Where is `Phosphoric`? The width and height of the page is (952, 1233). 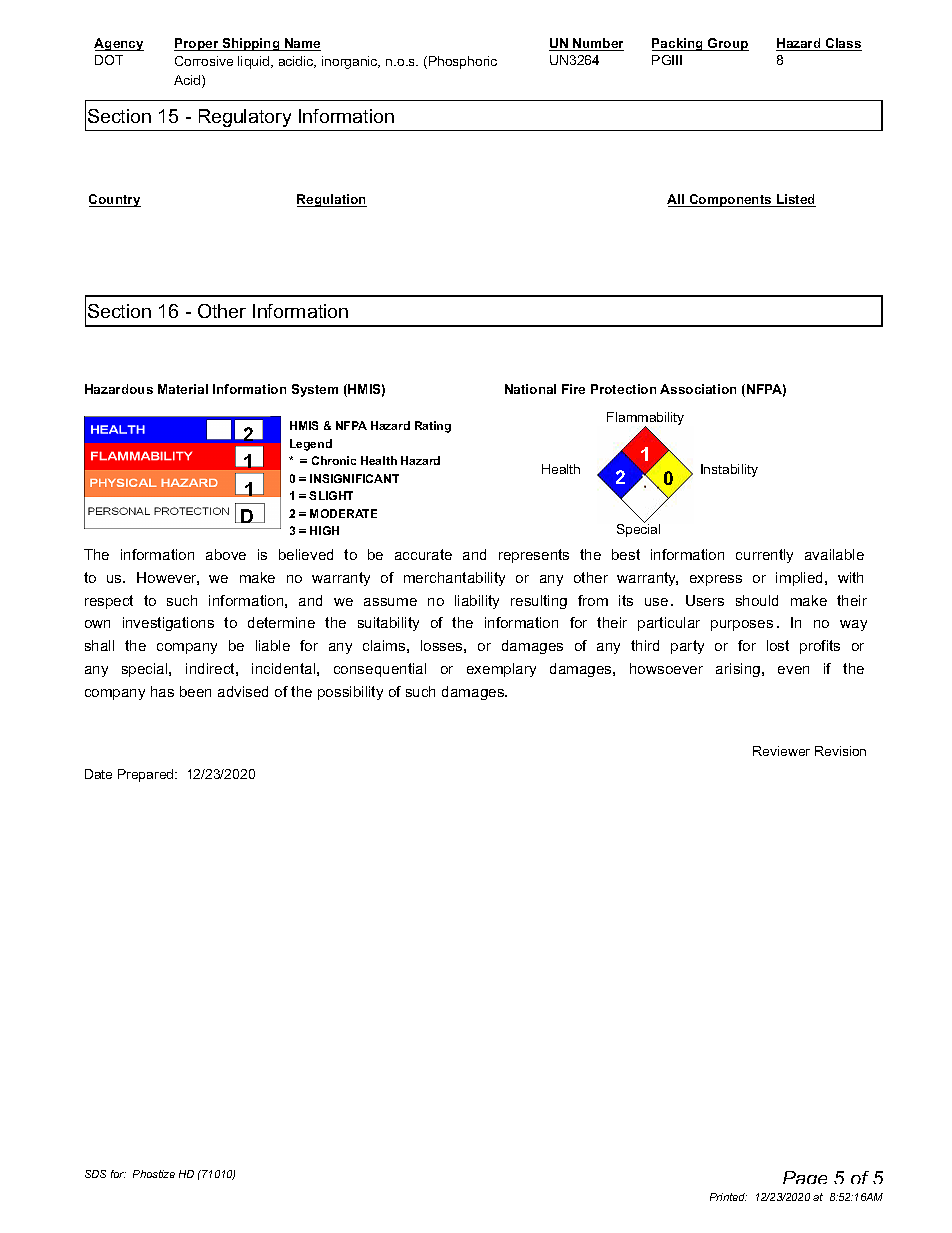
Phosphoric is located at coordinates (463, 62).
